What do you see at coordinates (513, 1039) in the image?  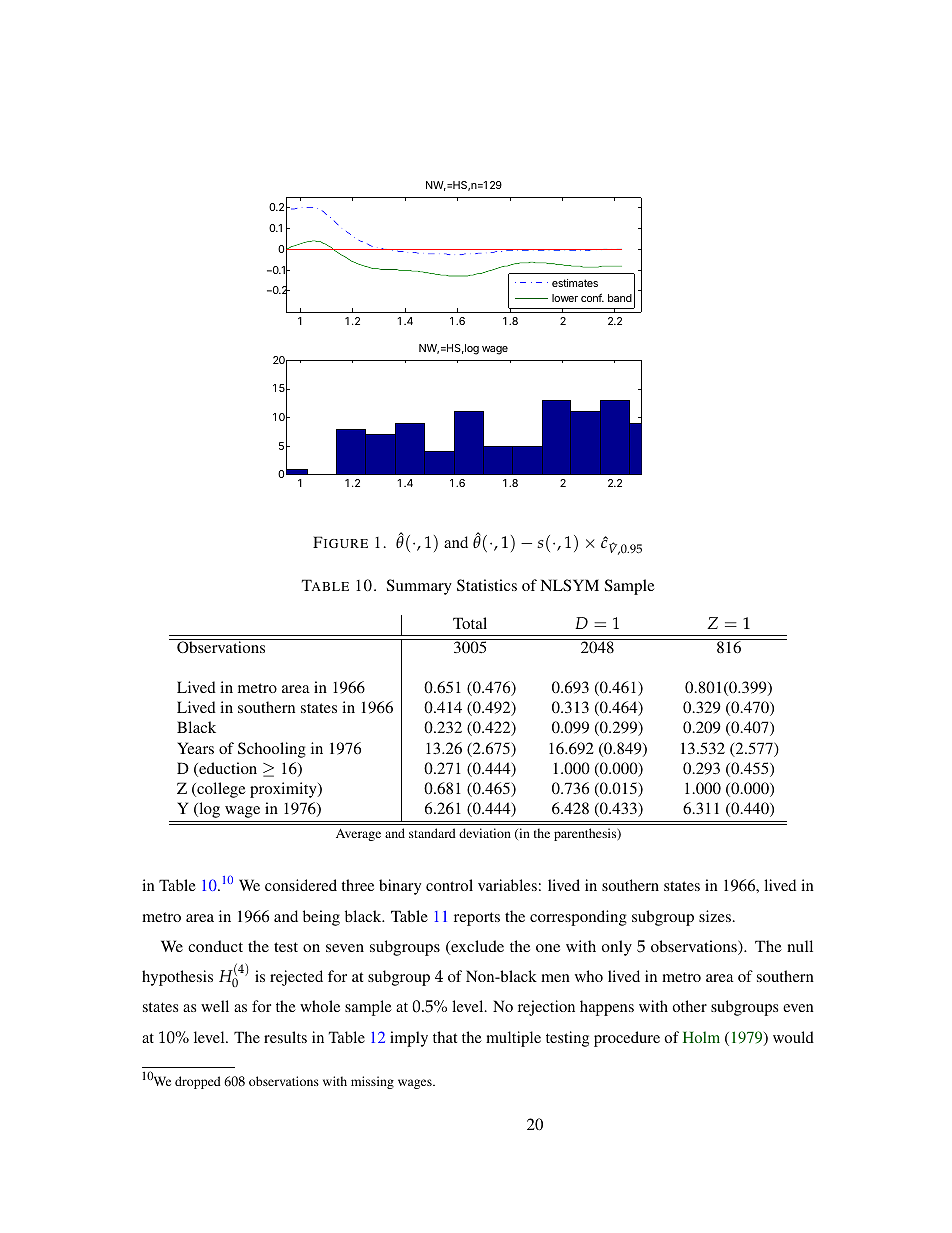 I see `multiple` at bounding box center [513, 1039].
